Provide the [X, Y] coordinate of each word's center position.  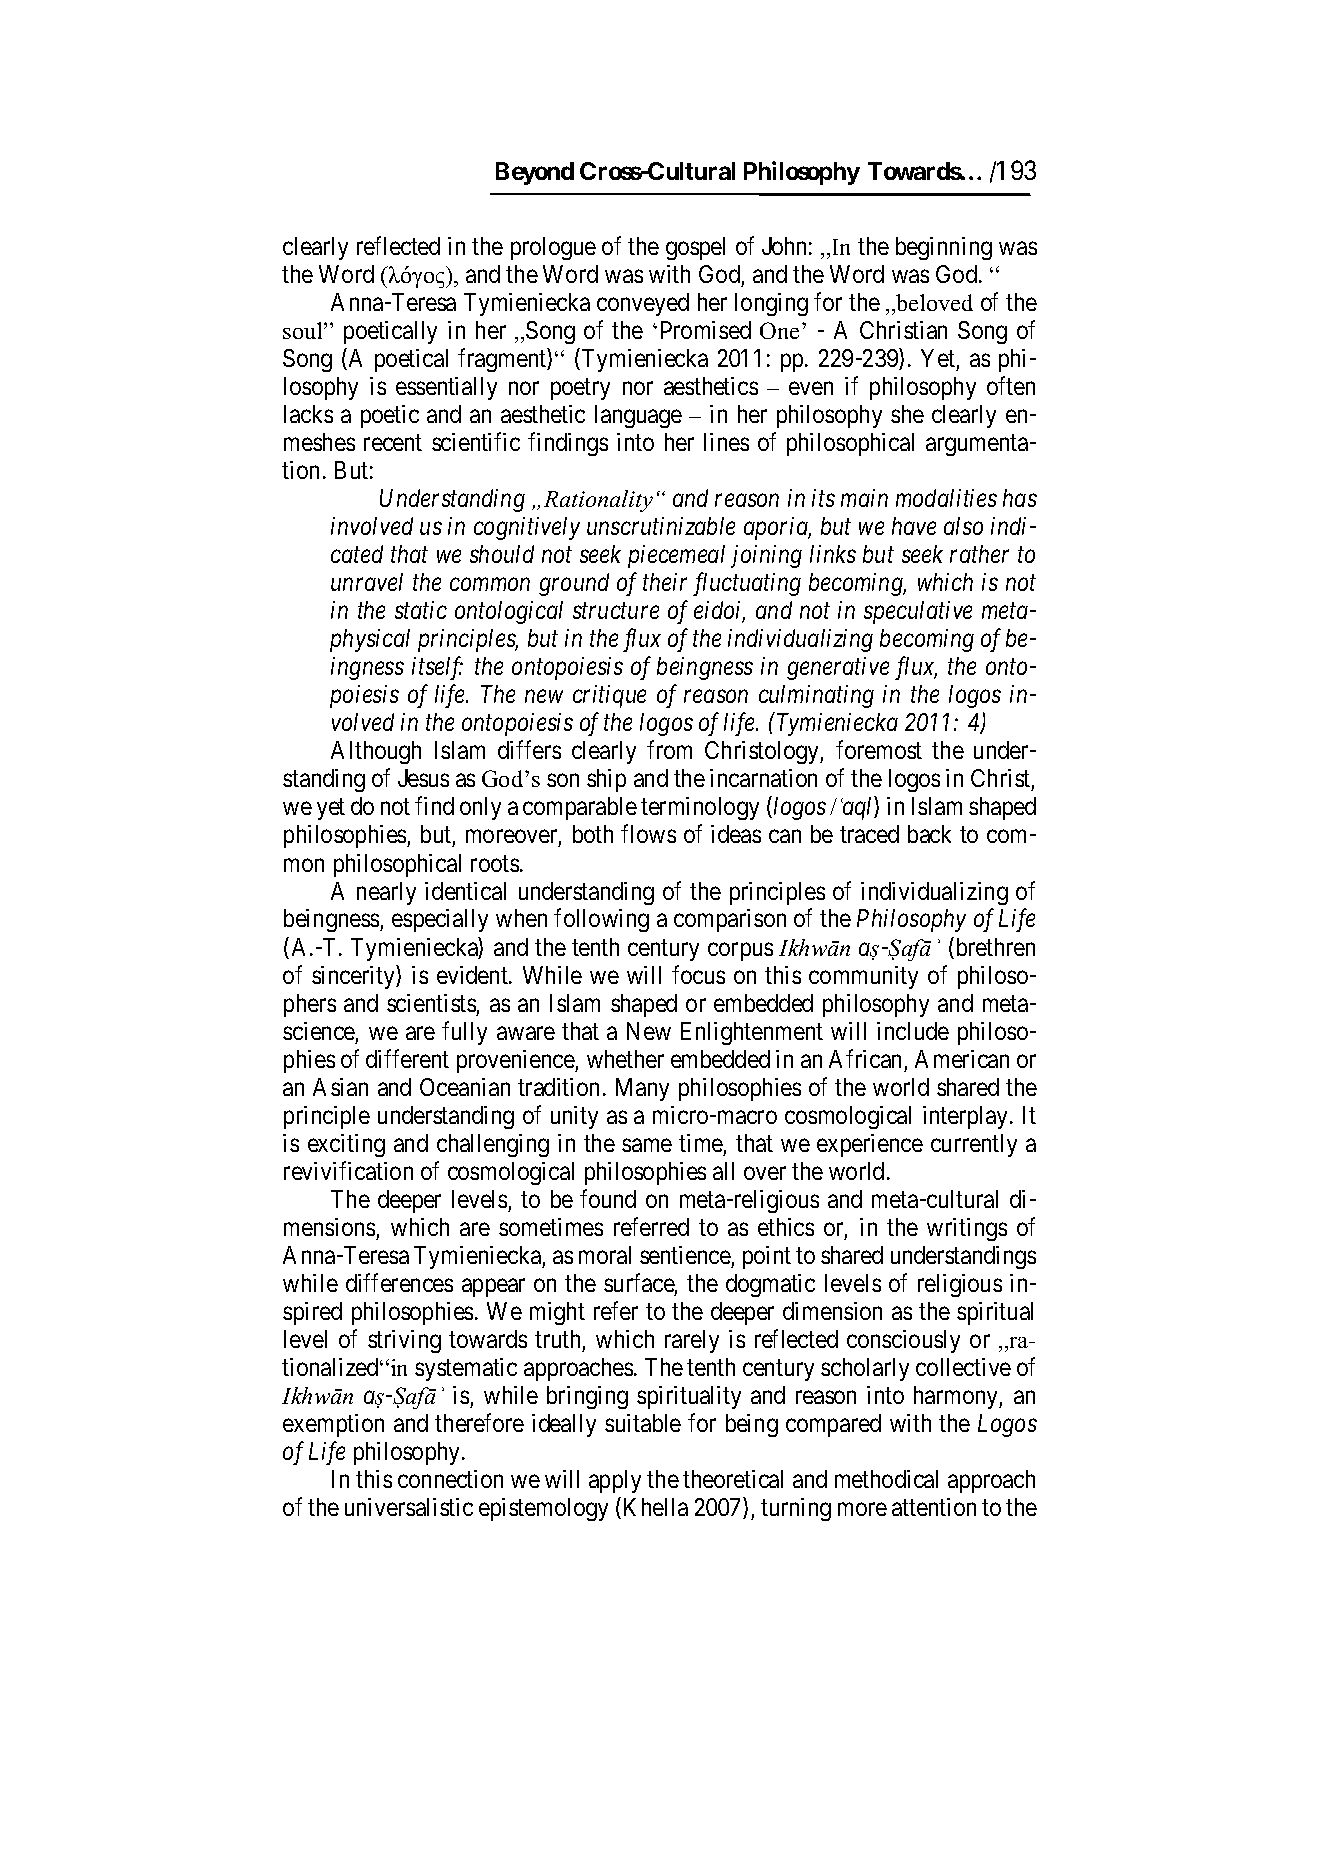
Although [376, 752]
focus [698, 974]
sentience [685, 1255]
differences [399, 1282]
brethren [994, 948]
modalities [946, 498]
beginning [944, 248]
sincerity [354, 977]
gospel [695, 248]
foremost [879, 750]
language [638, 416]
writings [967, 1229]
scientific [476, 441]
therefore [479, 1423]
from [669, 750]
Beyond [535, 173]
